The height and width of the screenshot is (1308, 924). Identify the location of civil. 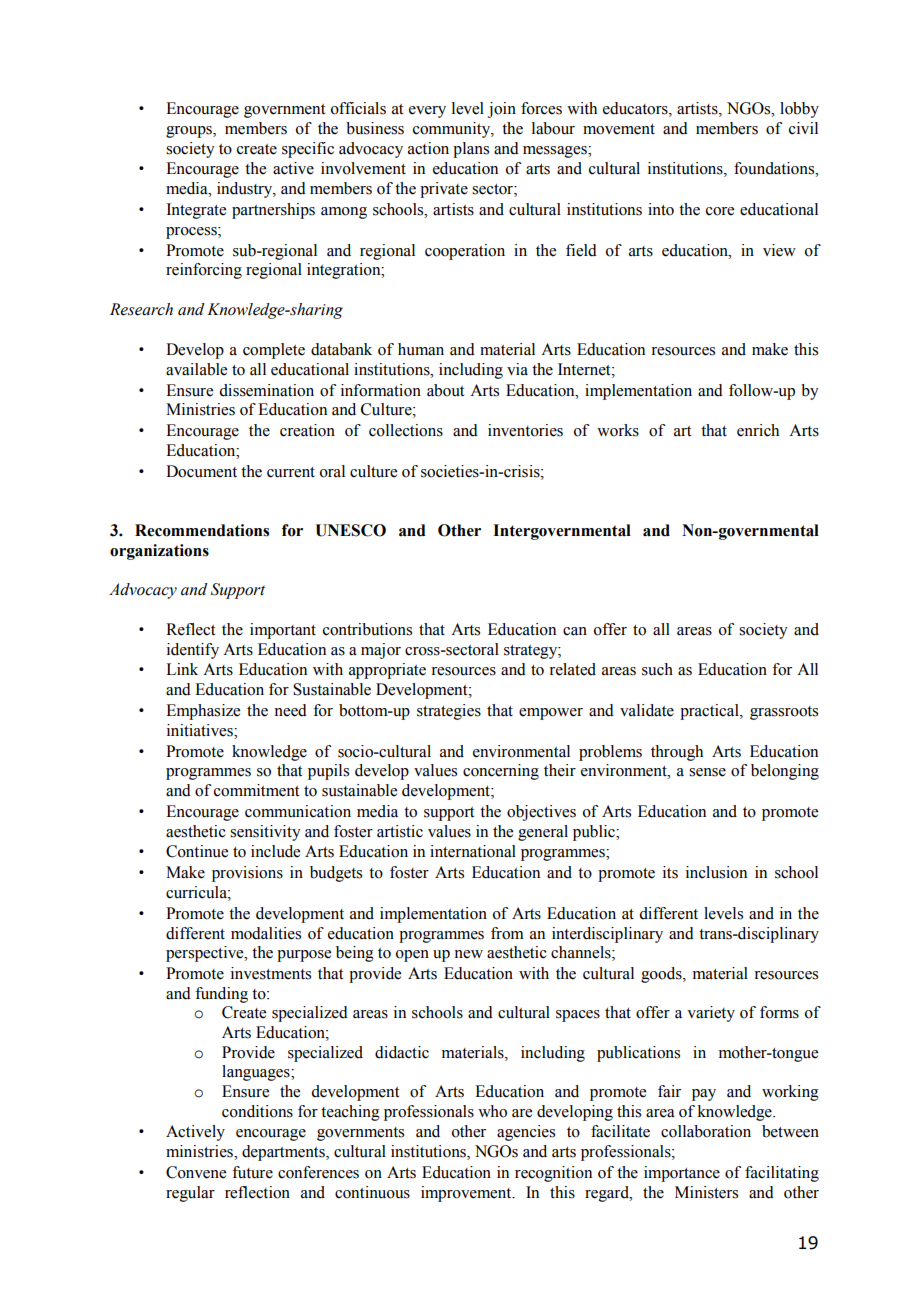
(803, 128).
